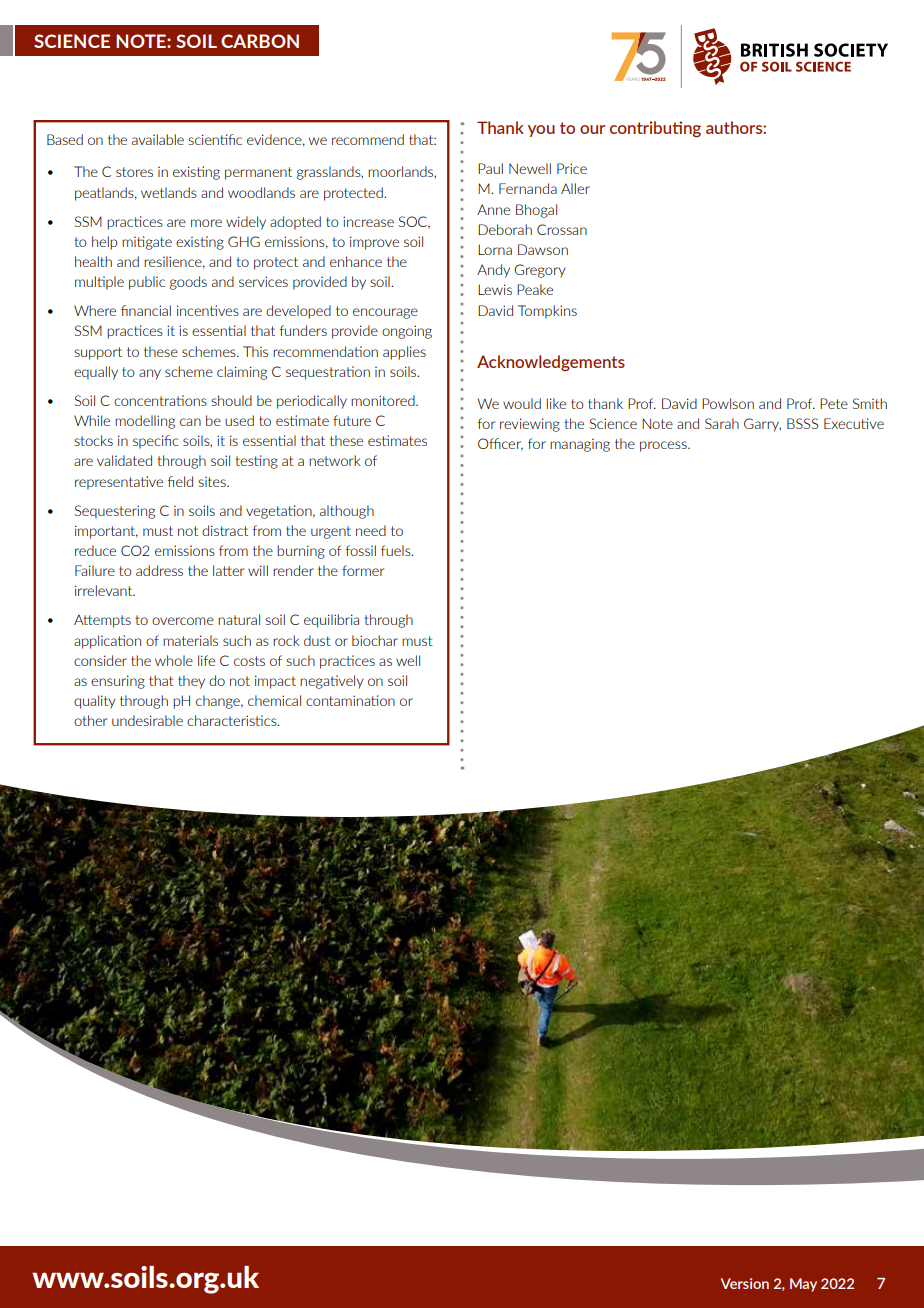  I want to click on Garry, so click(762, 425).
